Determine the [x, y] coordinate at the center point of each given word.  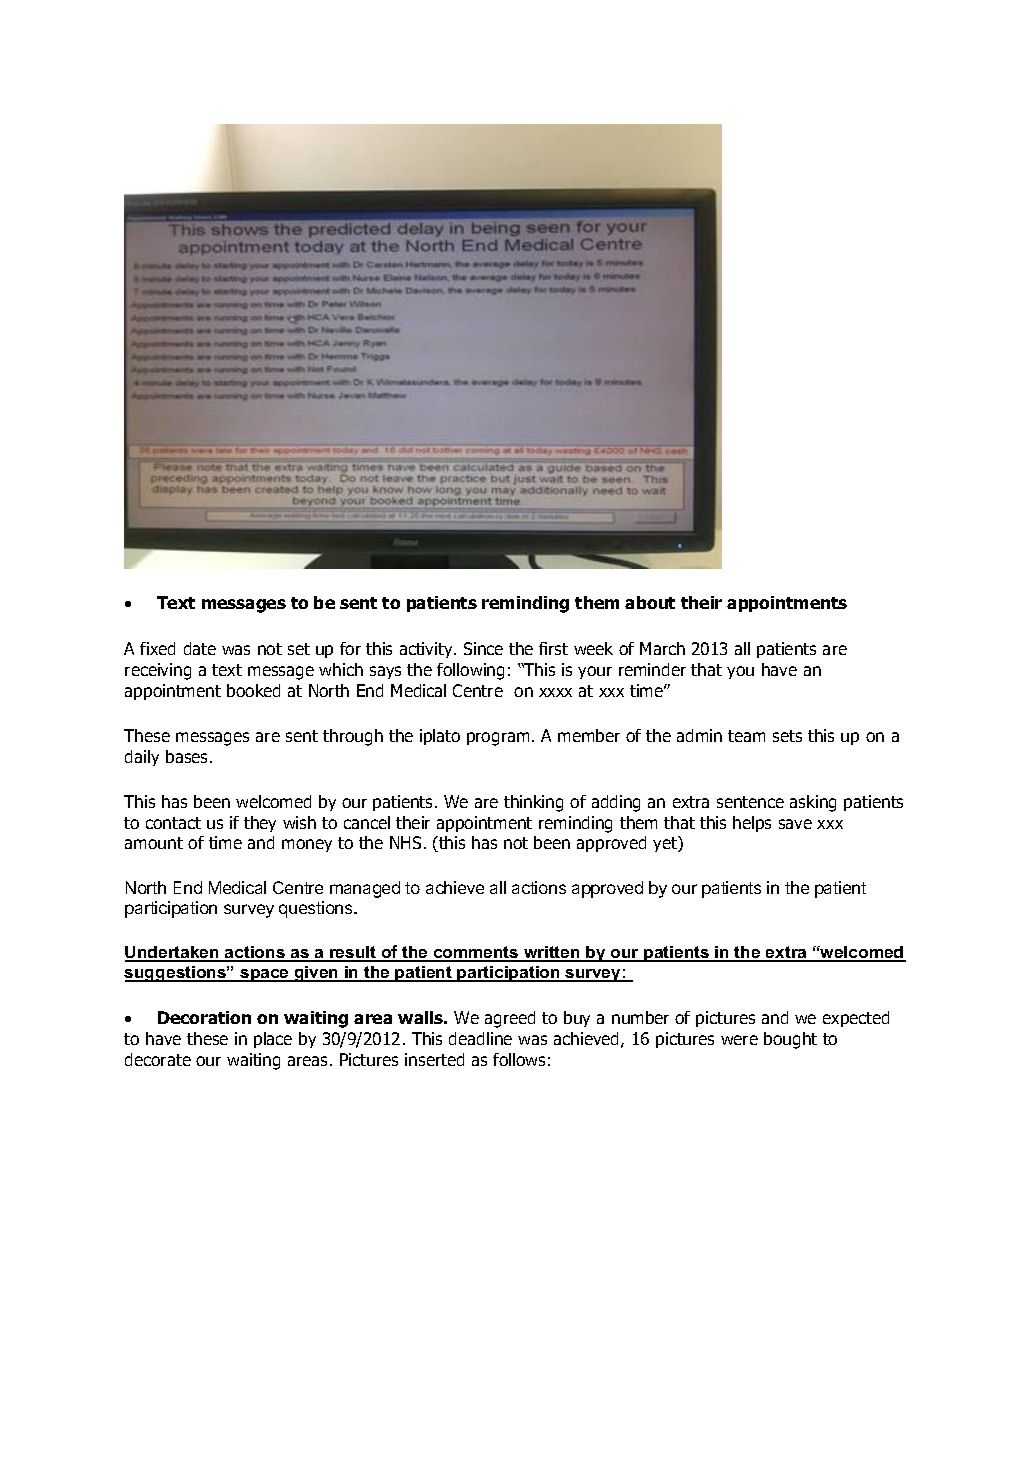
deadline [480, 1038]
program [498, 739]
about [650, 602]
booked [253, 690]
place [273, 1040]
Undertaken [173, 953]
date [200, 648]
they [260, 824]
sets [787, 736]
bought [790, 1040]
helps [752, 824]
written [552, 953]
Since [483, 648]
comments [476, 953]
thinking [533, 803]
